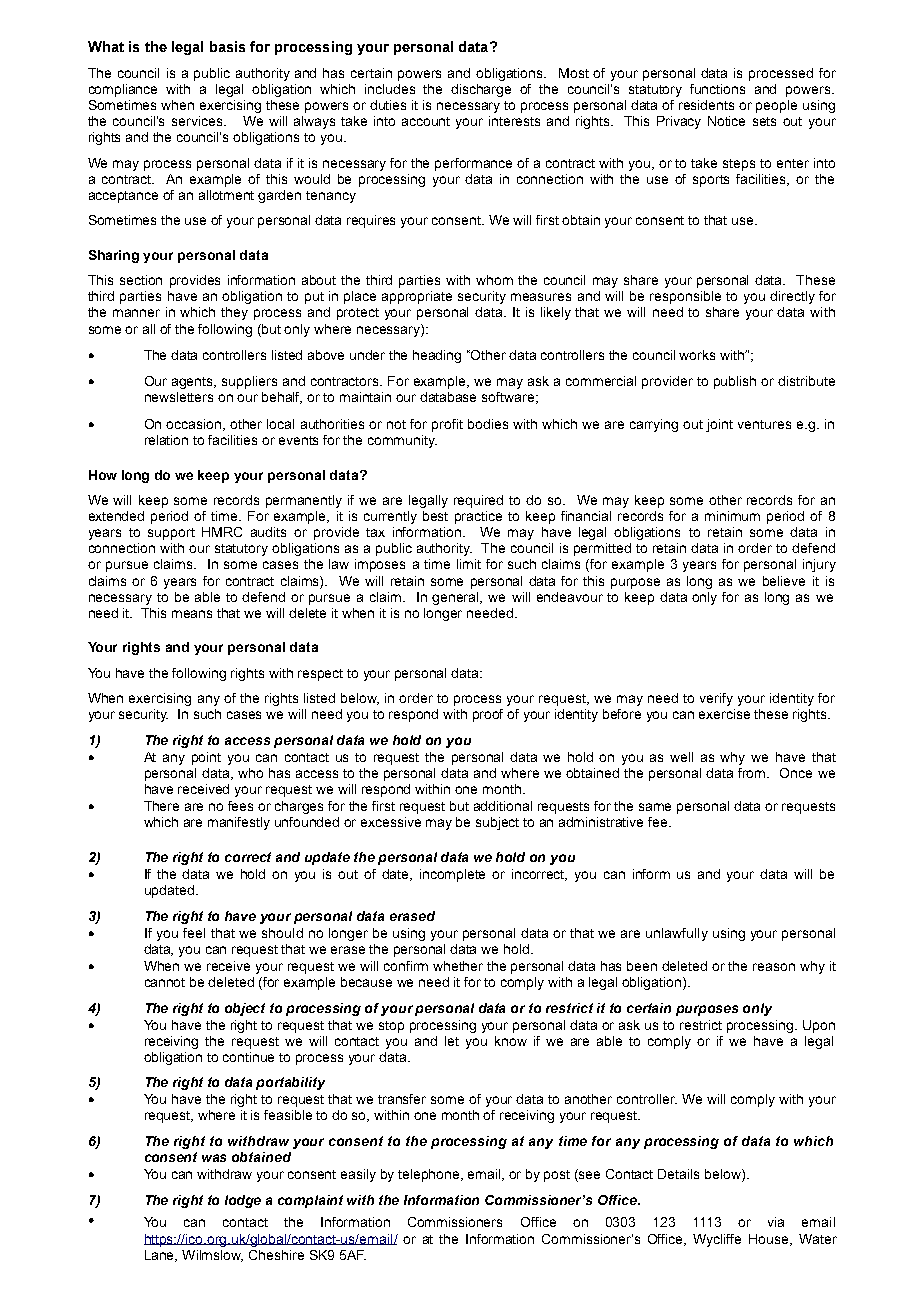 The height and width of the screenshot is (1308, 924). I want to click on discharge, so click(481, 90).
